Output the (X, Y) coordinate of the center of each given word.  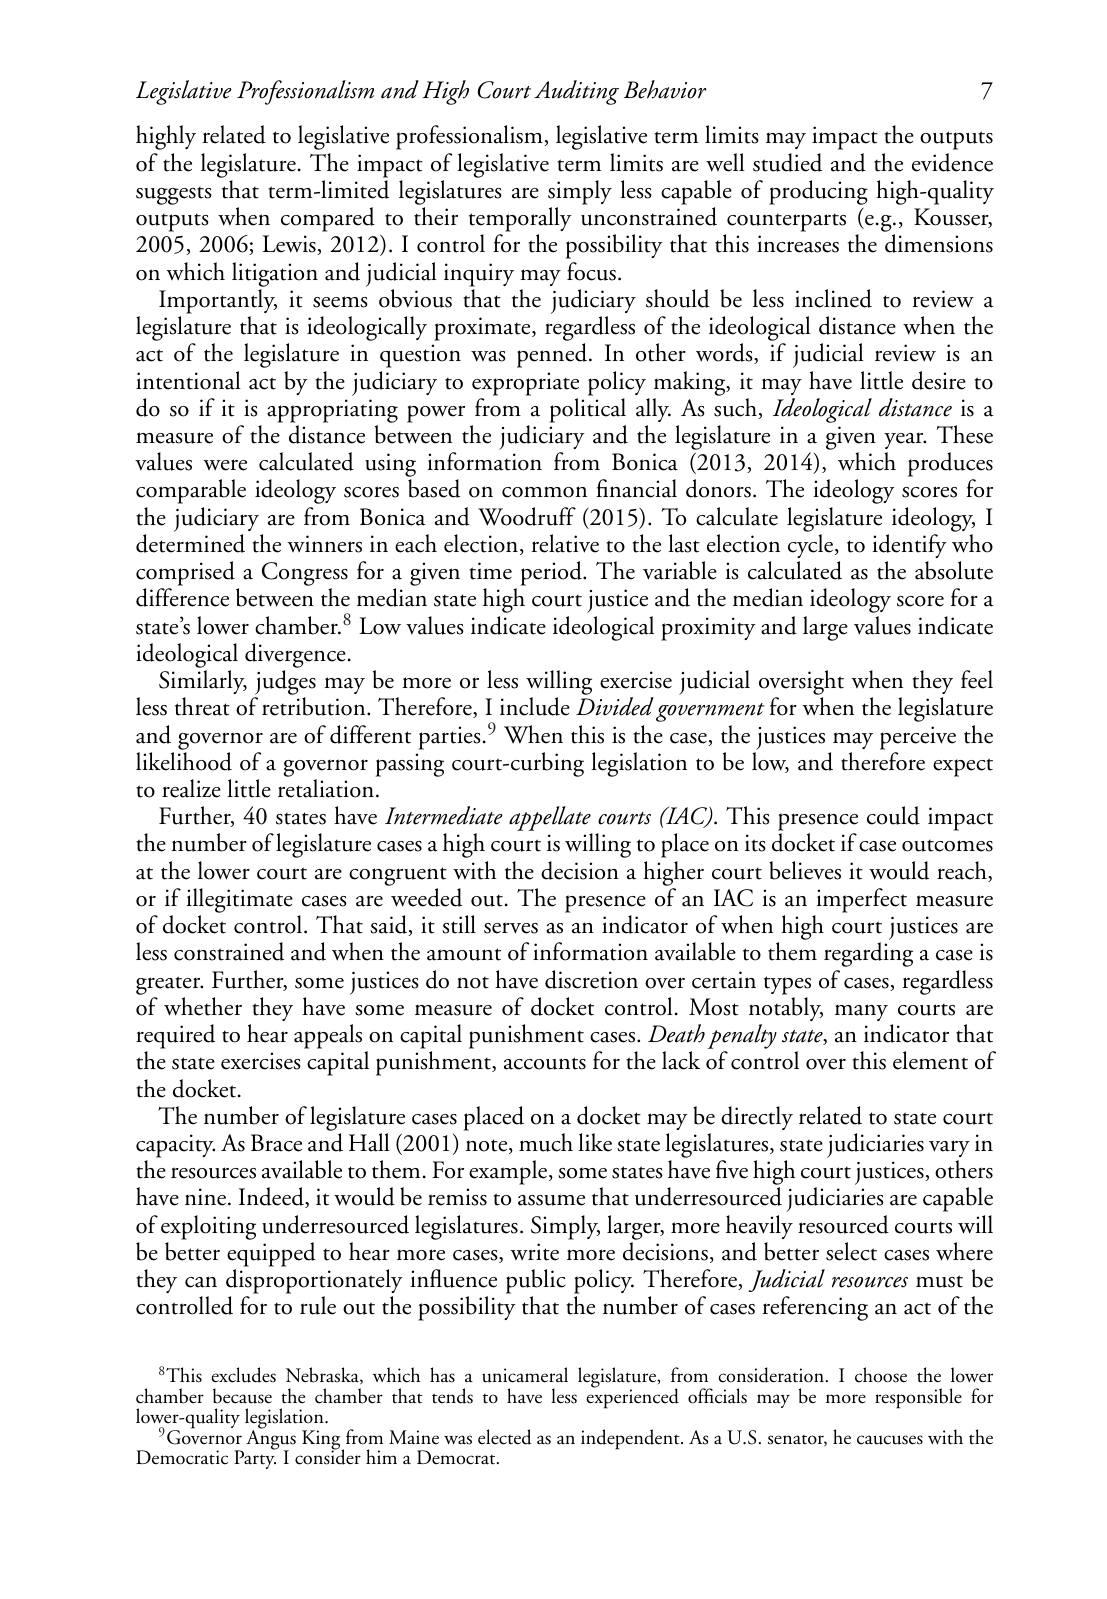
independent (631, 1439)
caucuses (890, 1440)
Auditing (576, 92)
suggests (174, 196)
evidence (952, 162)
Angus (271, 1440)
